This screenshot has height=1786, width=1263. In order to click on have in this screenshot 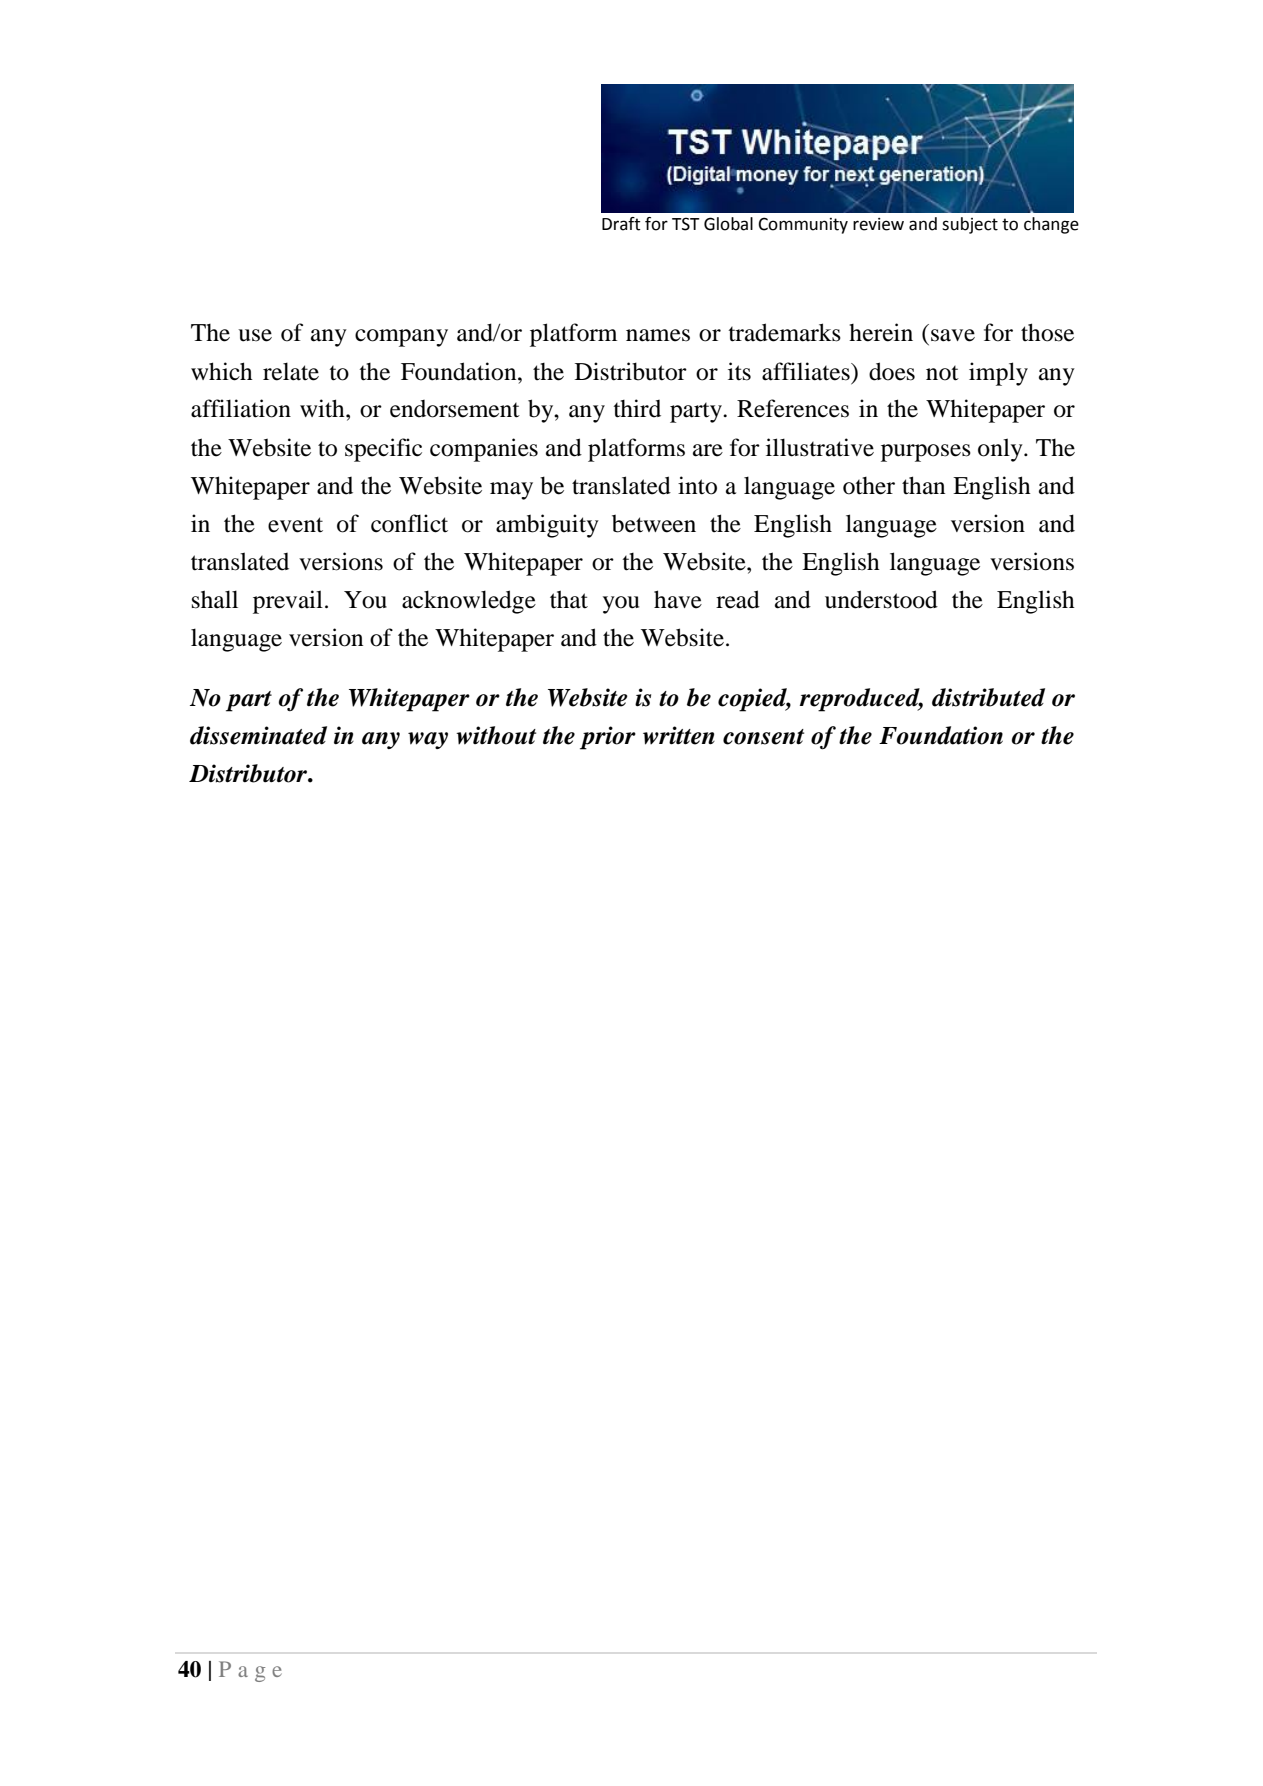, I will do `click(678, 599)`.
